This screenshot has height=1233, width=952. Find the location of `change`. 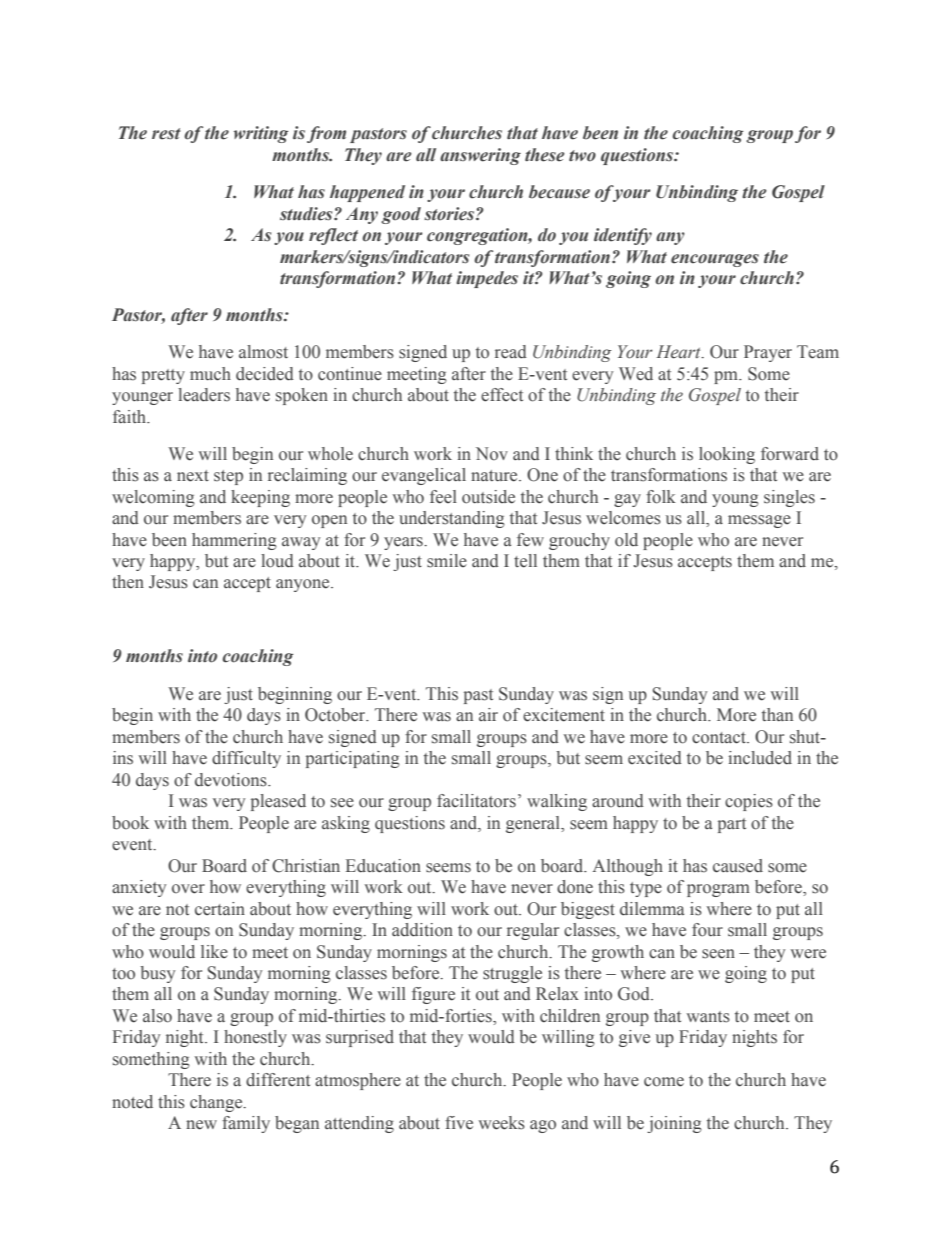

change is located at coordinates (217, 1103).
